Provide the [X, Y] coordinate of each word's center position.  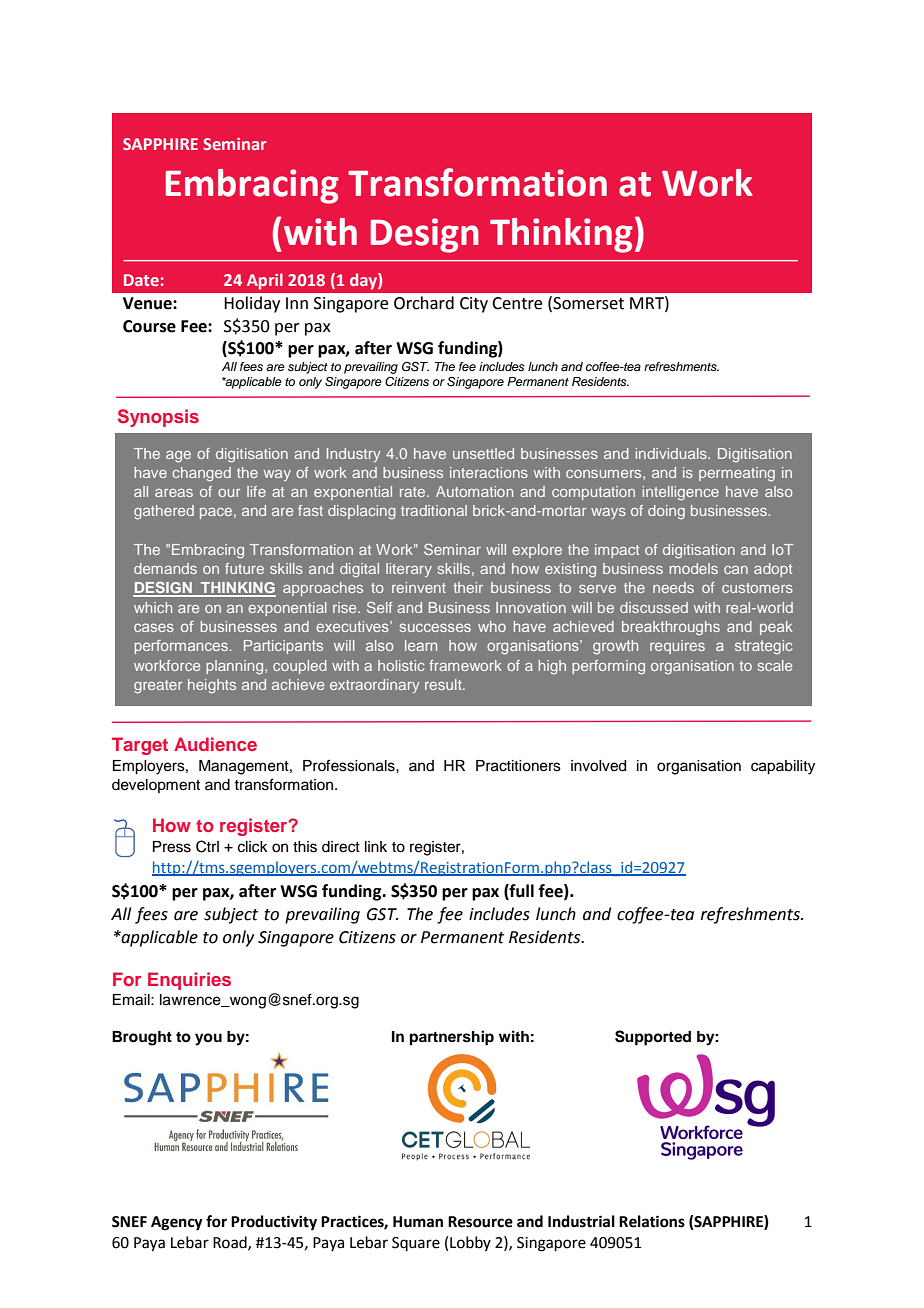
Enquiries [189, 981]
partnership [452, 1038]
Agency [177, 1223]
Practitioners [518, 766]
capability [783, 767]
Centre [517, 303]
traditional [434, 510]
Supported [653, 1038]
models [694, 568]
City [474, 305]
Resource [480, 1222]
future [244, 568]
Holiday [252, 304]
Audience [215, 744]
